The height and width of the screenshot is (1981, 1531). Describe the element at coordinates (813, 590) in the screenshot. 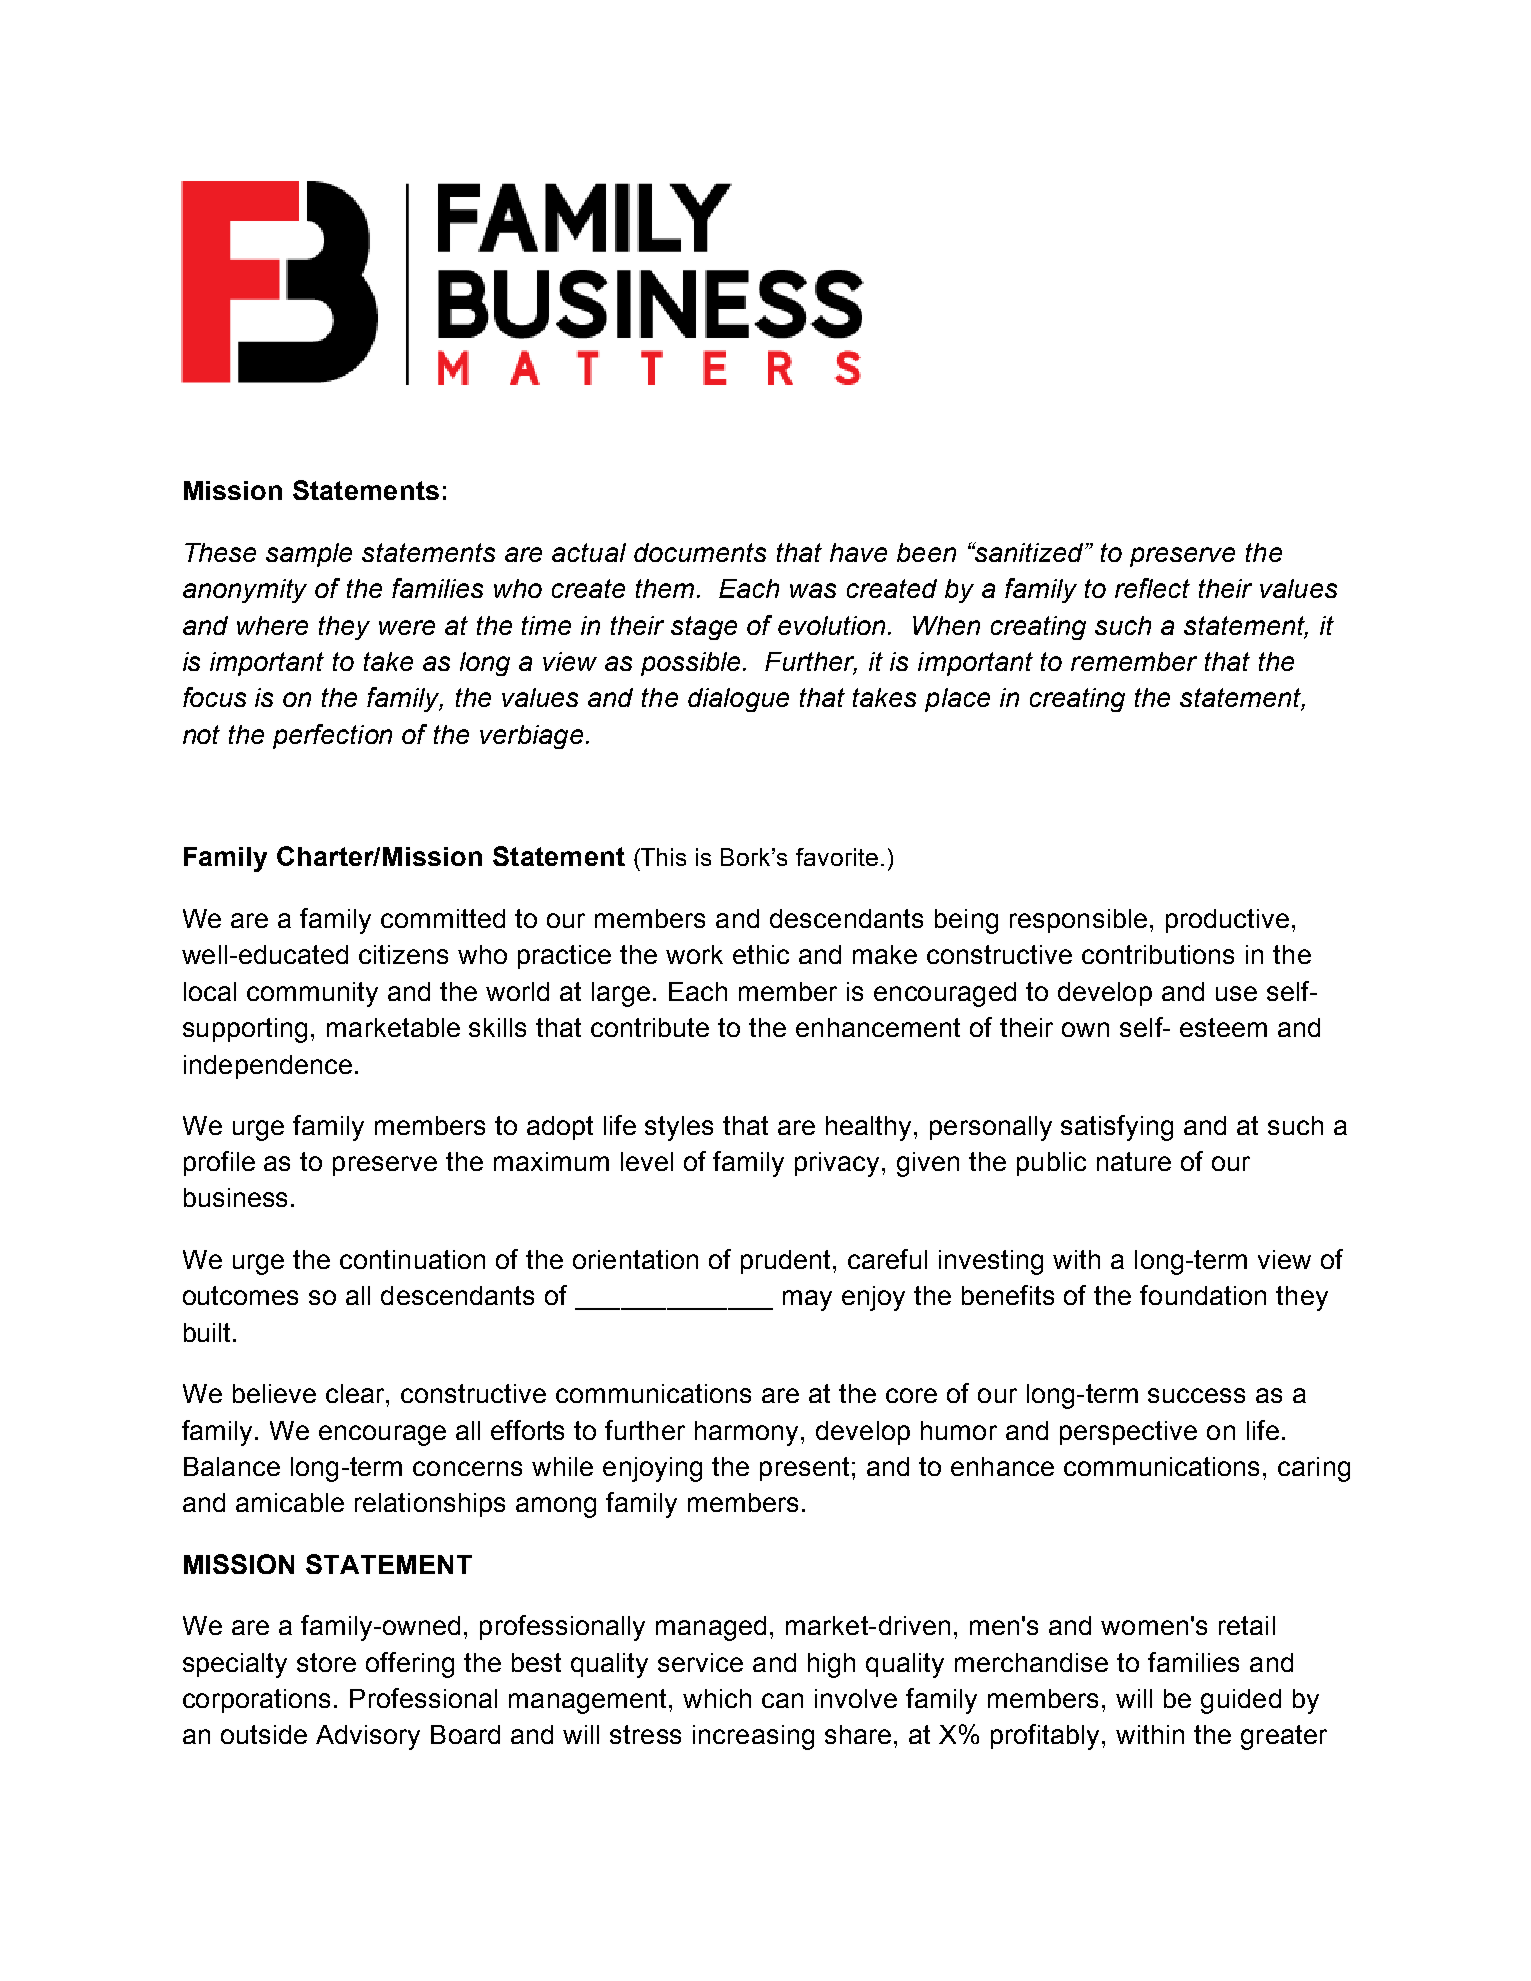

I see `was` at that location.
